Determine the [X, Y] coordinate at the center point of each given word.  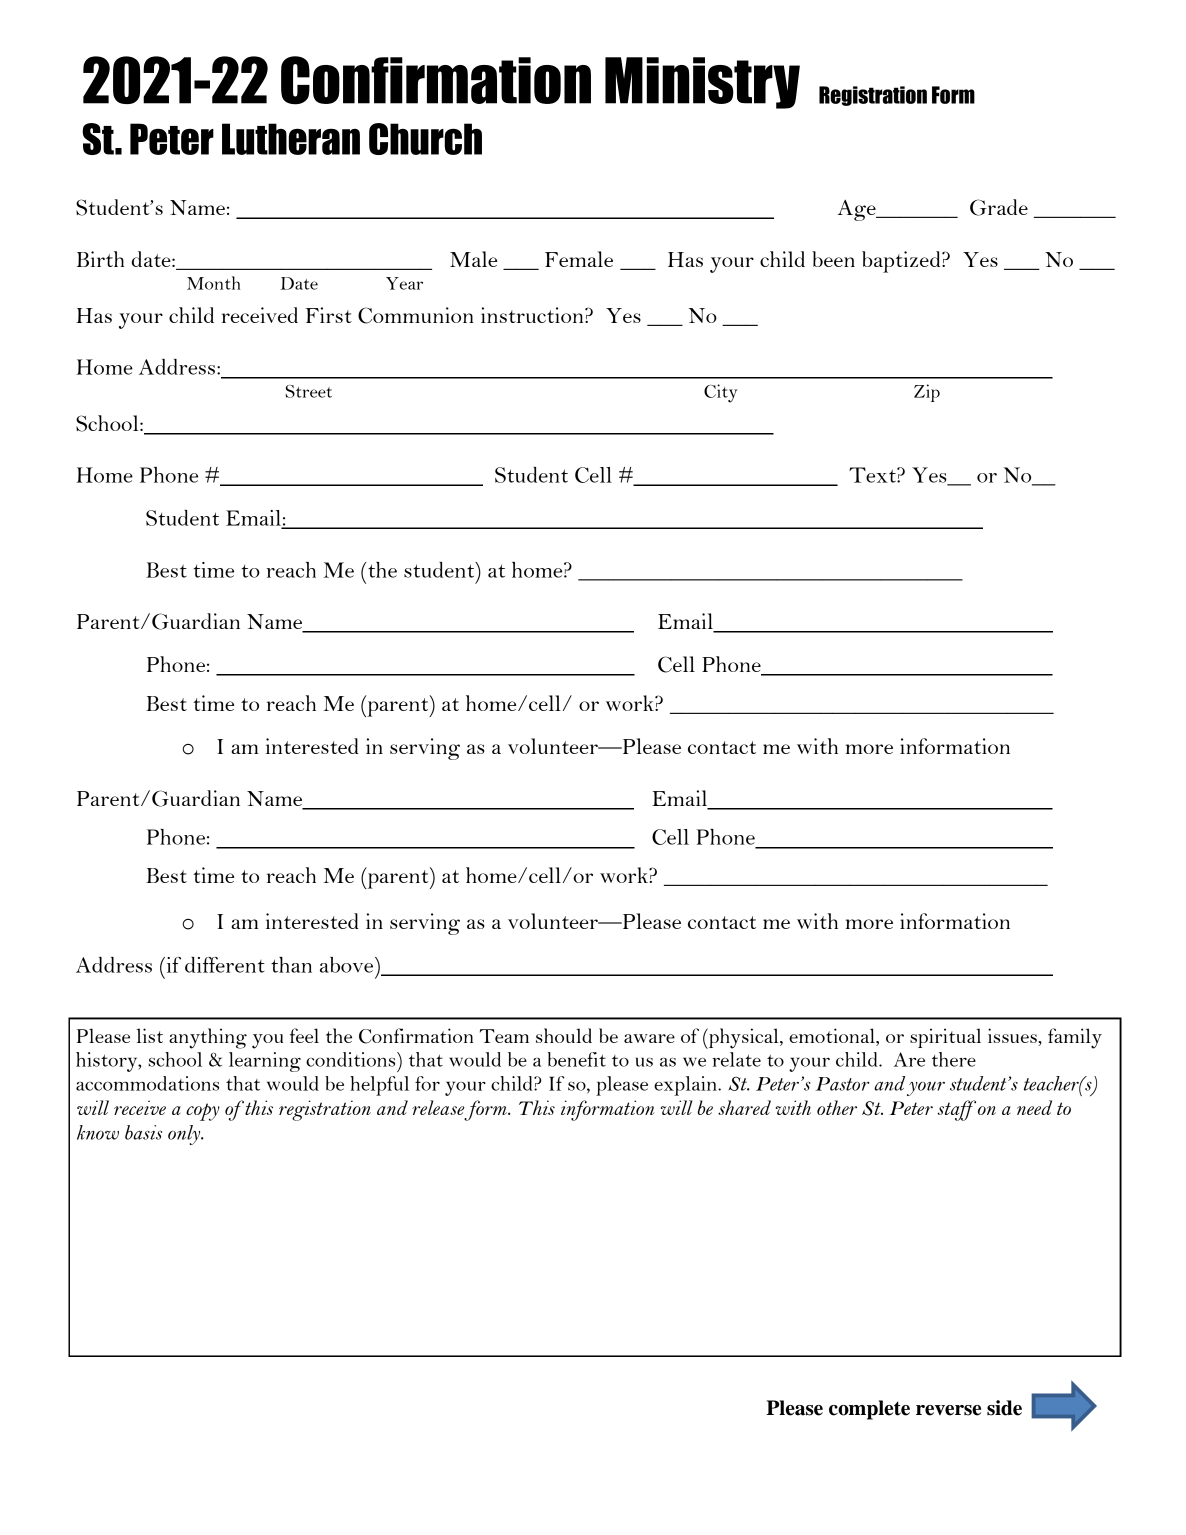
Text [873, 475]
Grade [999, 207]
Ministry [702, 83]
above [348, 965]
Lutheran [291, 139]
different [225, 965]
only [185, 1135]
